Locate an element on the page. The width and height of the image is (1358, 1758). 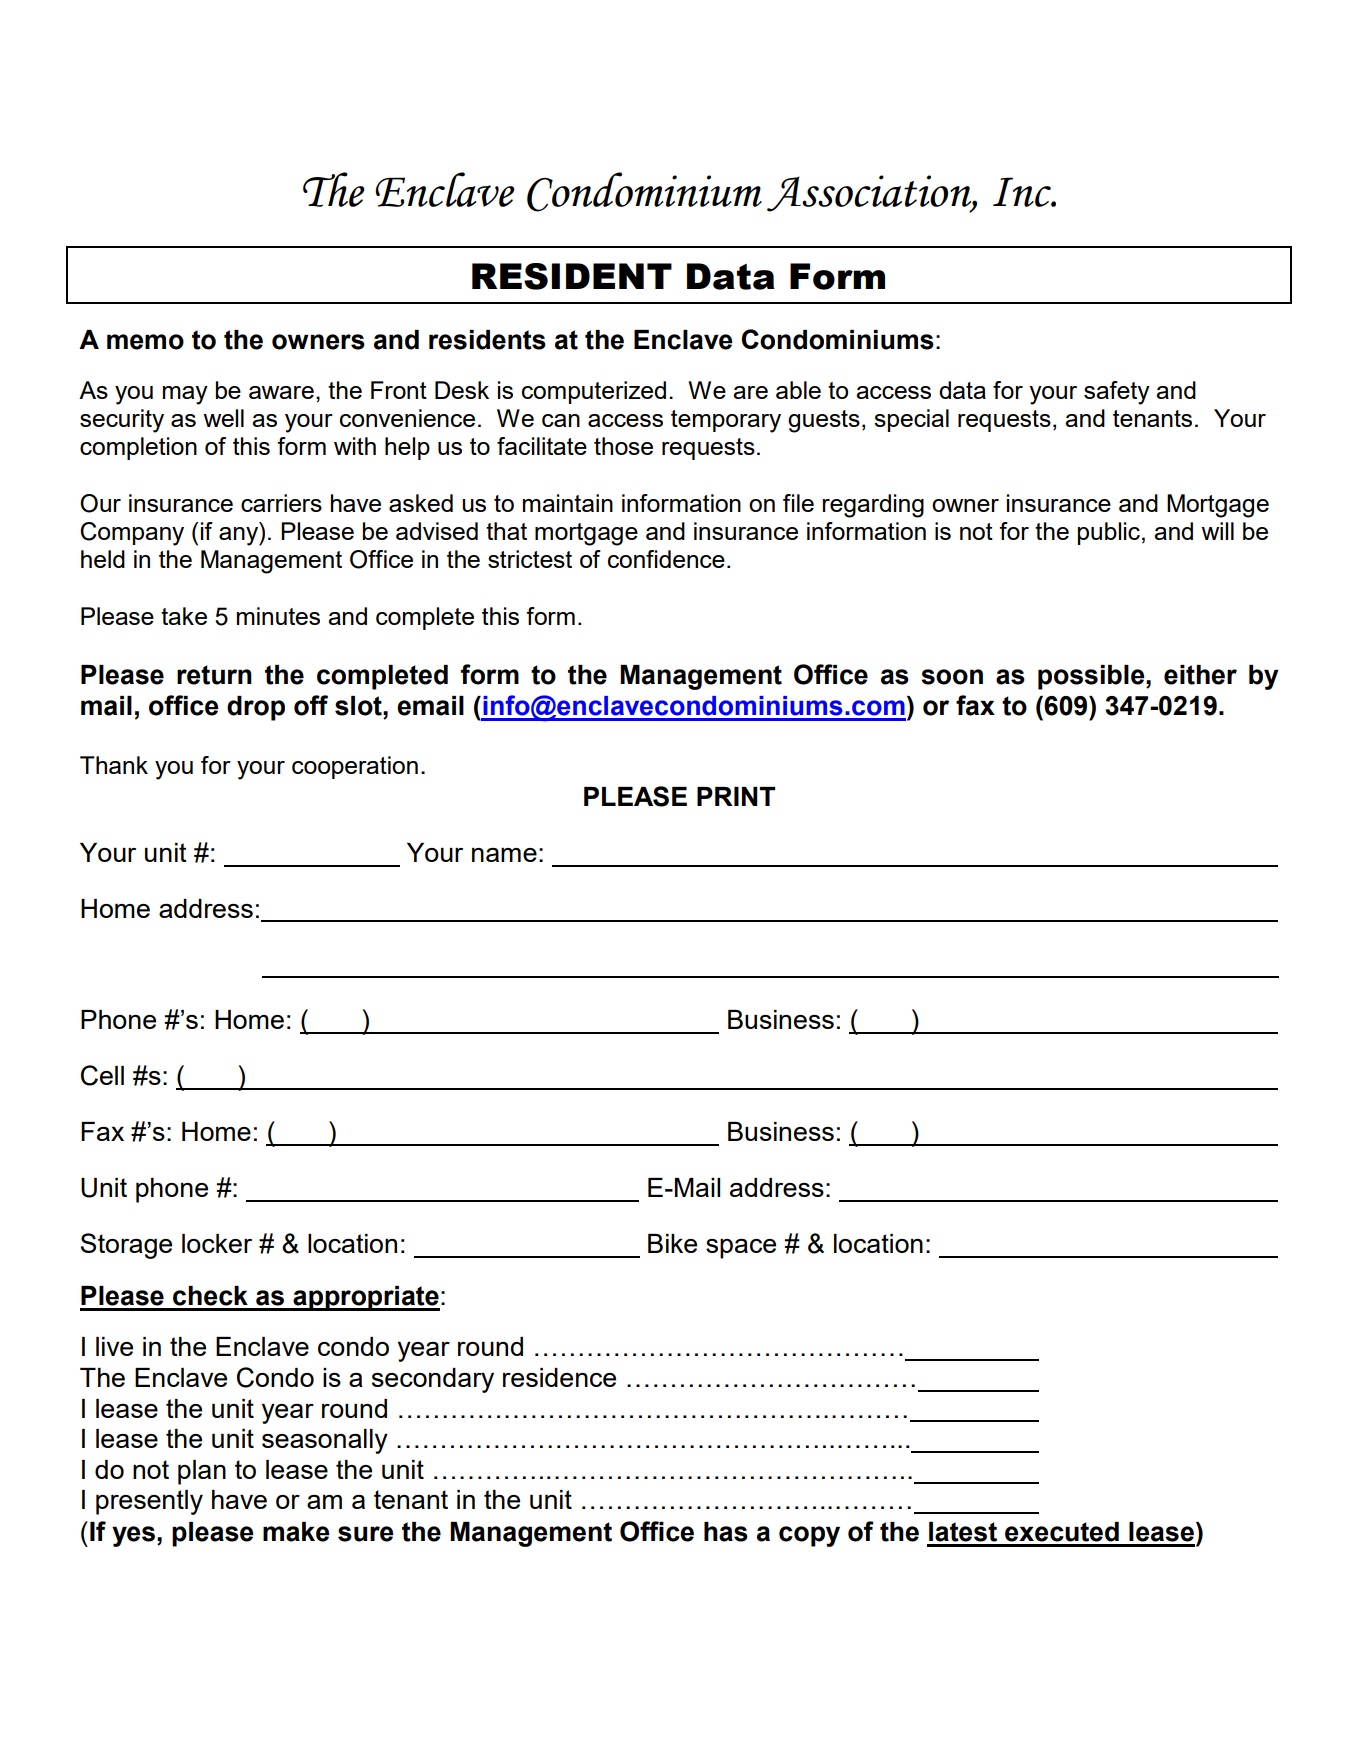
aware is located at coordinates (281, 392).
